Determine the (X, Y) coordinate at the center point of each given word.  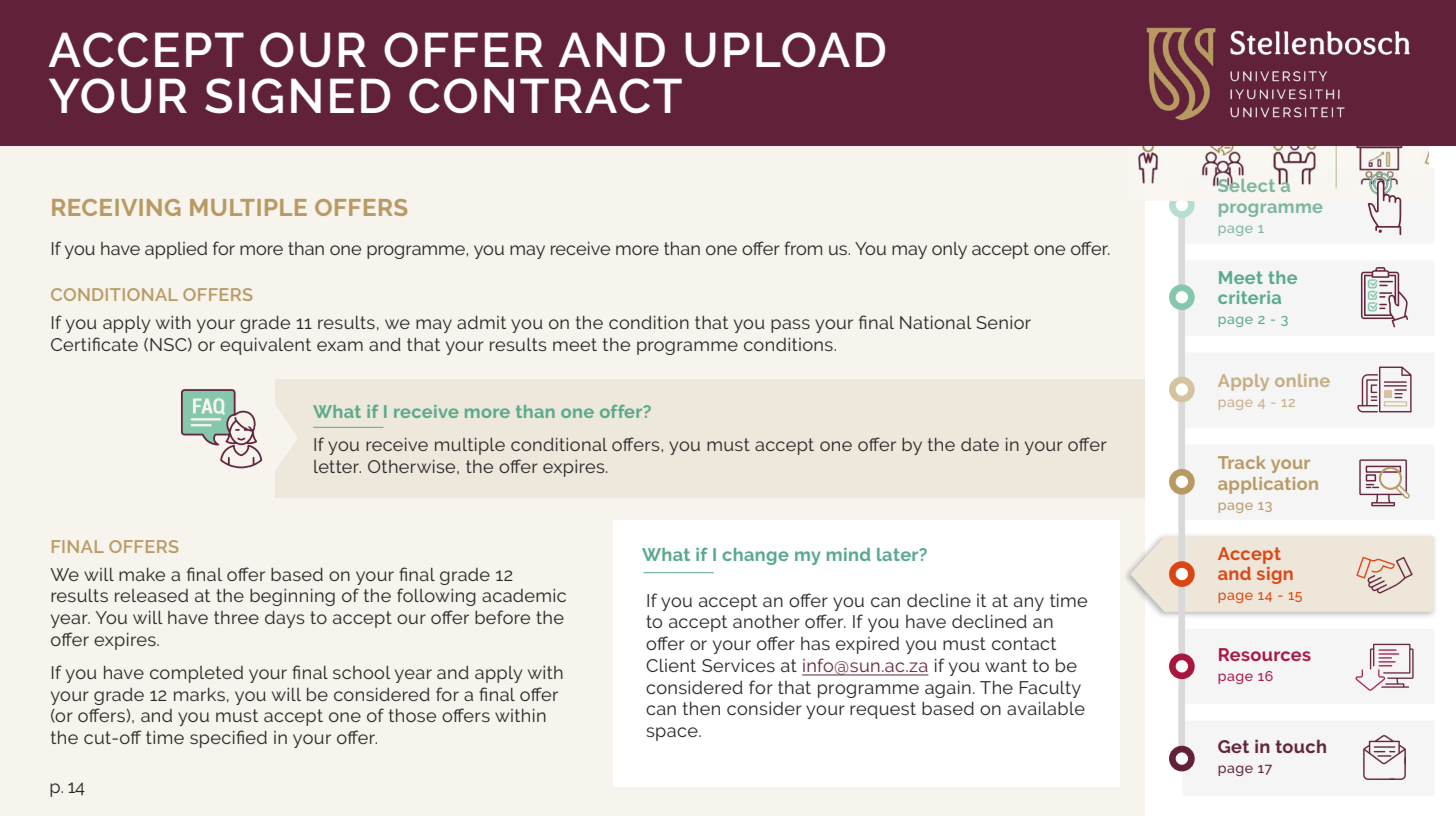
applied (176, 250)
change (755, 556)
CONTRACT (545, 96)
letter (337, 466)
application (1268, 485)
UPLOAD (785, 49)
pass (790, 326)
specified (228, 739)
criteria (1249, 297)
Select (1246, 184)
